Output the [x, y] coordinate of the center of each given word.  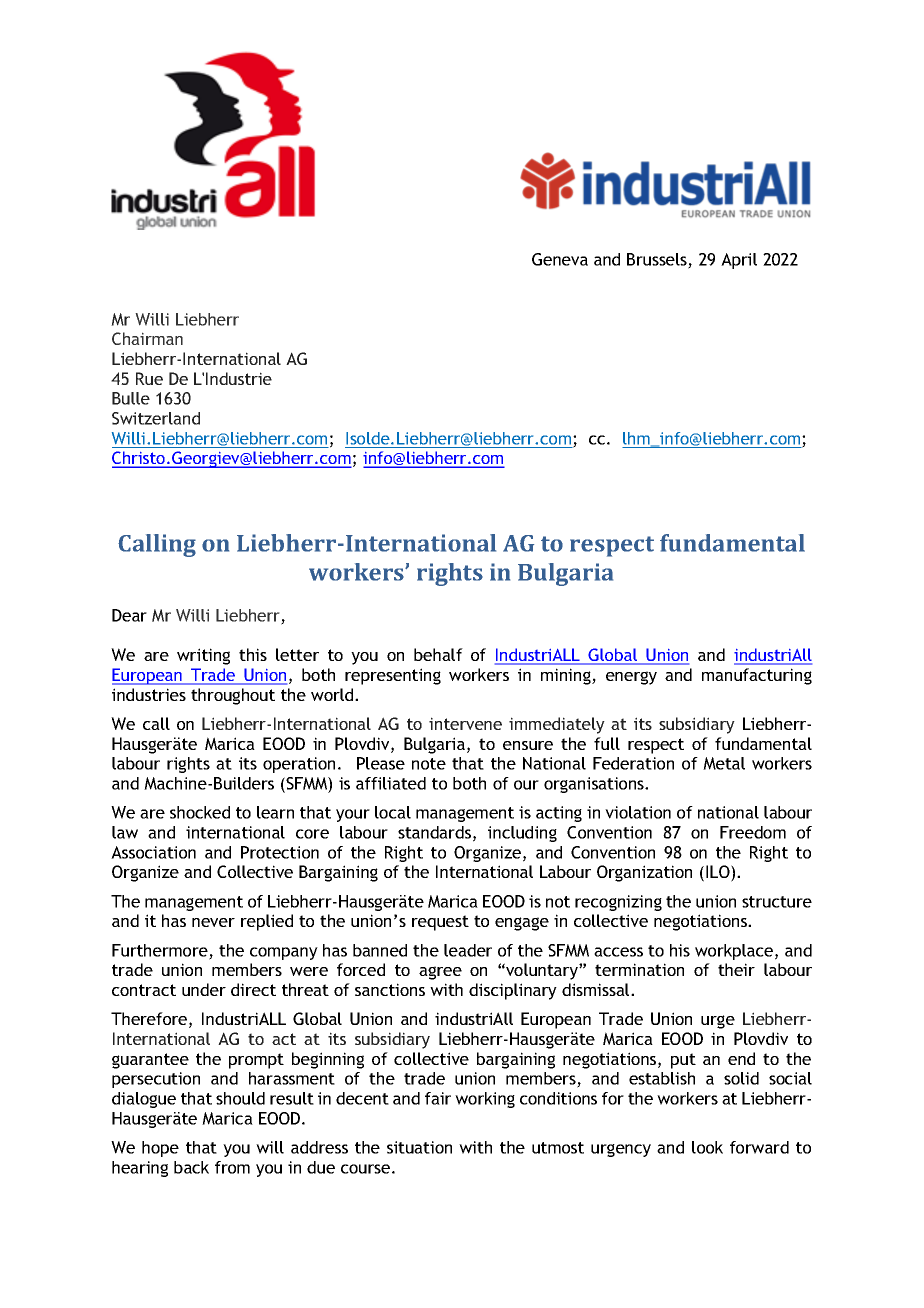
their [736, 969]
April [739, 261]
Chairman [147, 338]
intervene [465, 723]
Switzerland [156, 418]
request [440, 923]
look [707, 1147]
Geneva [560, 259]
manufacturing [757, 676]
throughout [233, 696]
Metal [724, 763]
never [213, 922]
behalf [438, 654]
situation [419, 1147]
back [191, 1167]
